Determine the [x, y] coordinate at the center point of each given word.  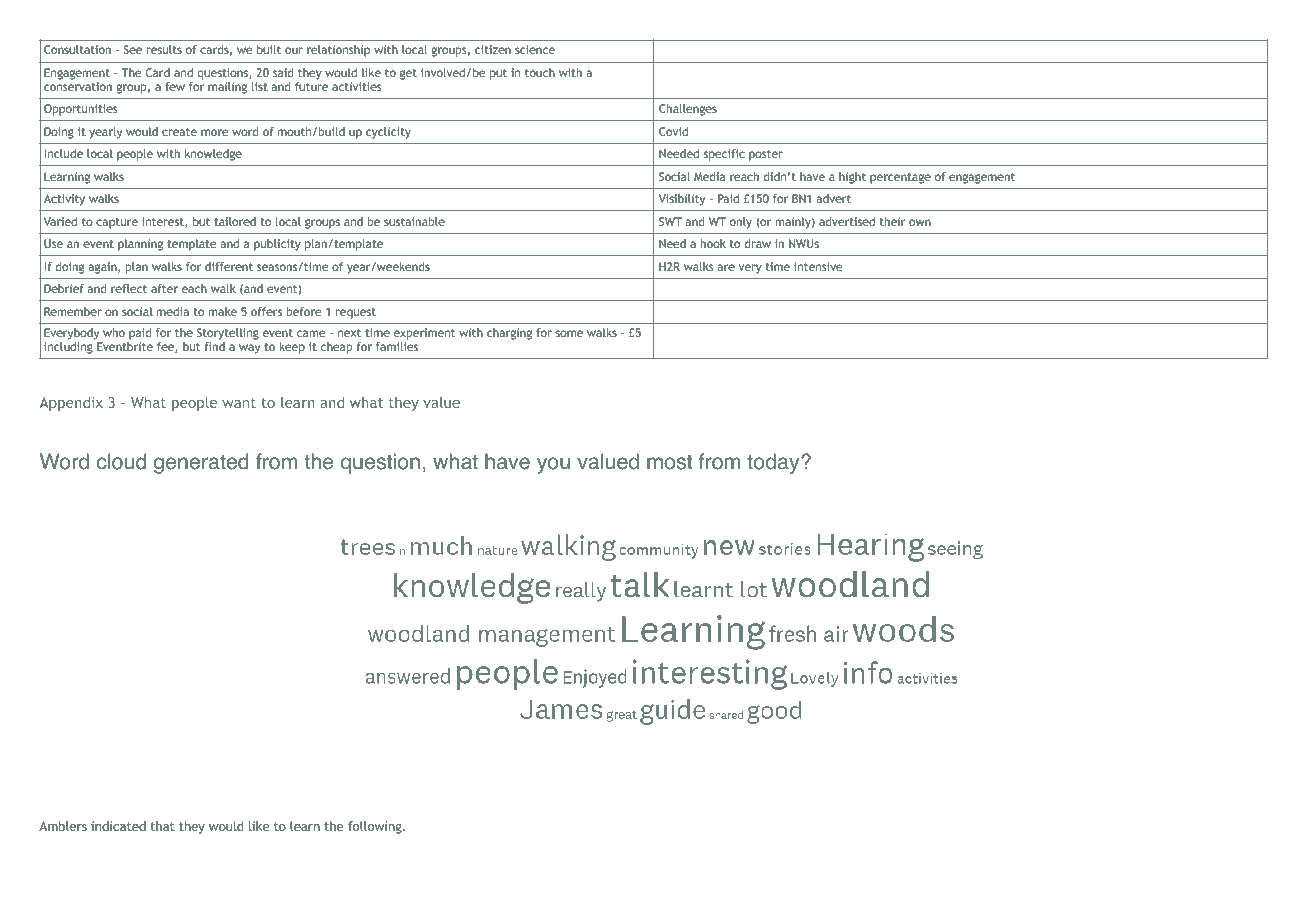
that [162, 826]
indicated [118, 826]
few [175, 86]
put [498, 74]
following [376, 827]
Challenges [688, 110]
